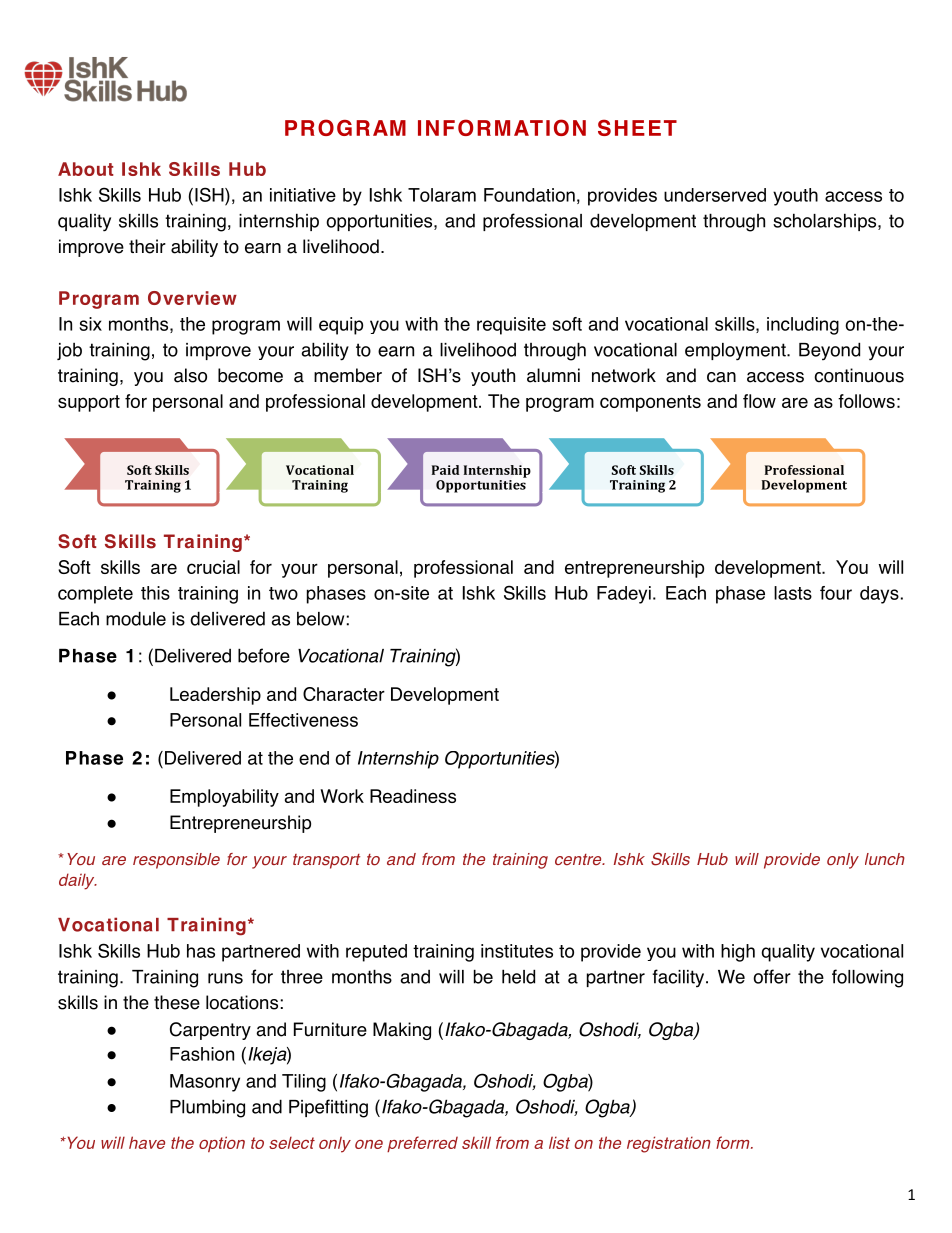 The height and width of the screenshot is (1233, 952). I want to click on underserved, so click(715, 195).
